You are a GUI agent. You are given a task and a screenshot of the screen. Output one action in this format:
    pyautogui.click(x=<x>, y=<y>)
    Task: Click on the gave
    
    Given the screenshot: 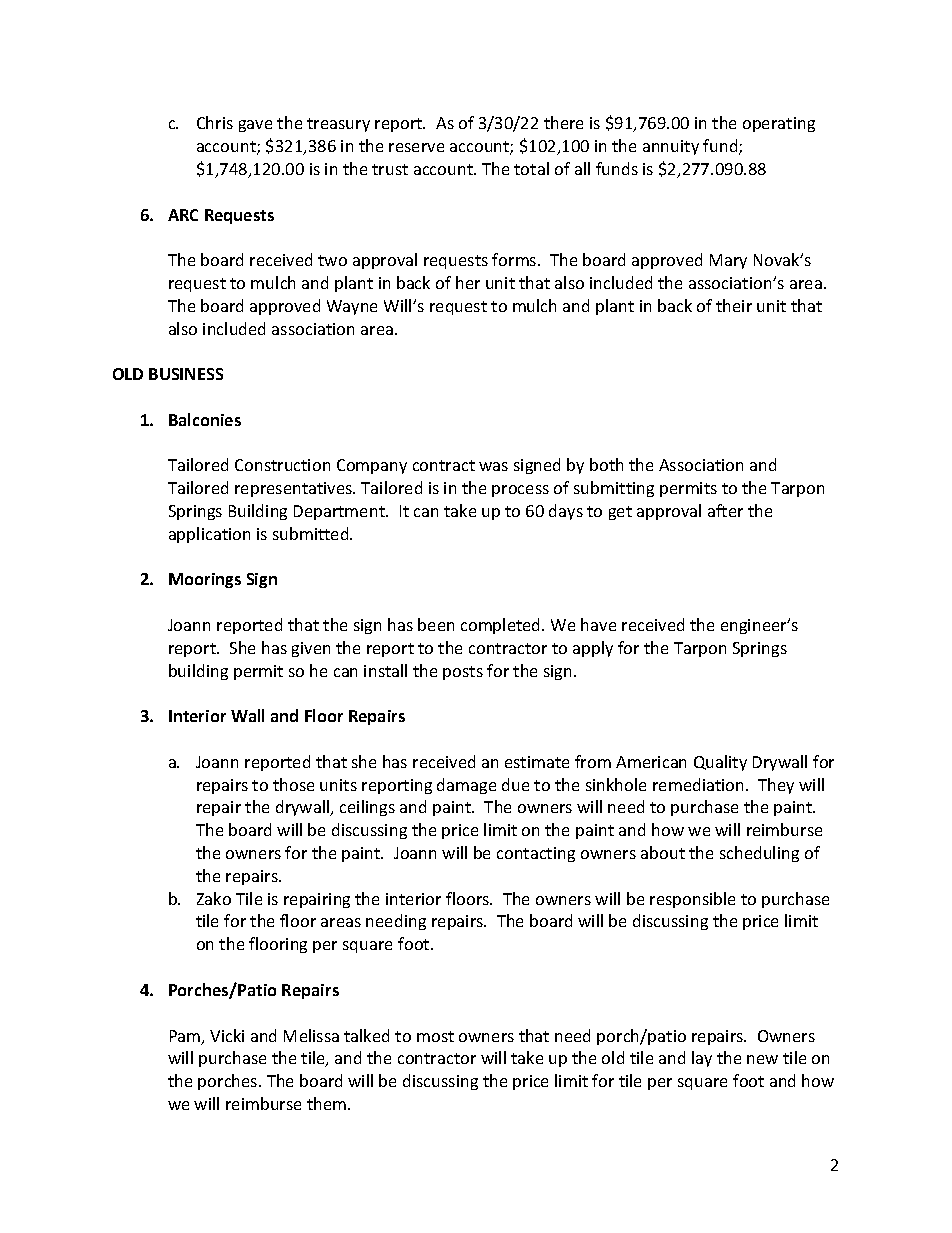 What is the action you would take?
    pyautogui.click(x=255, y=126)
